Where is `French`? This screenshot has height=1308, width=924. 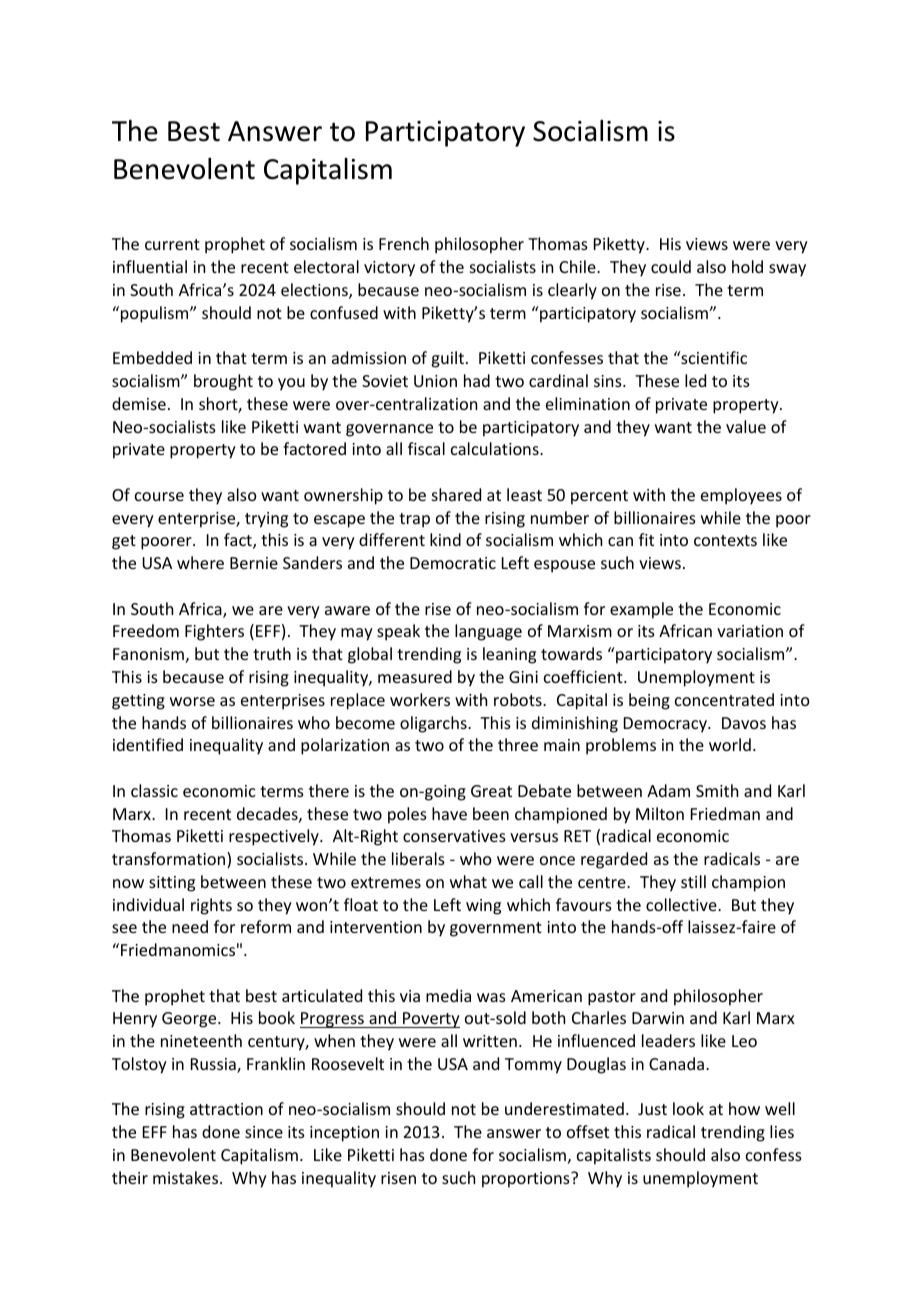 French is located at coordinates (404, 243).
